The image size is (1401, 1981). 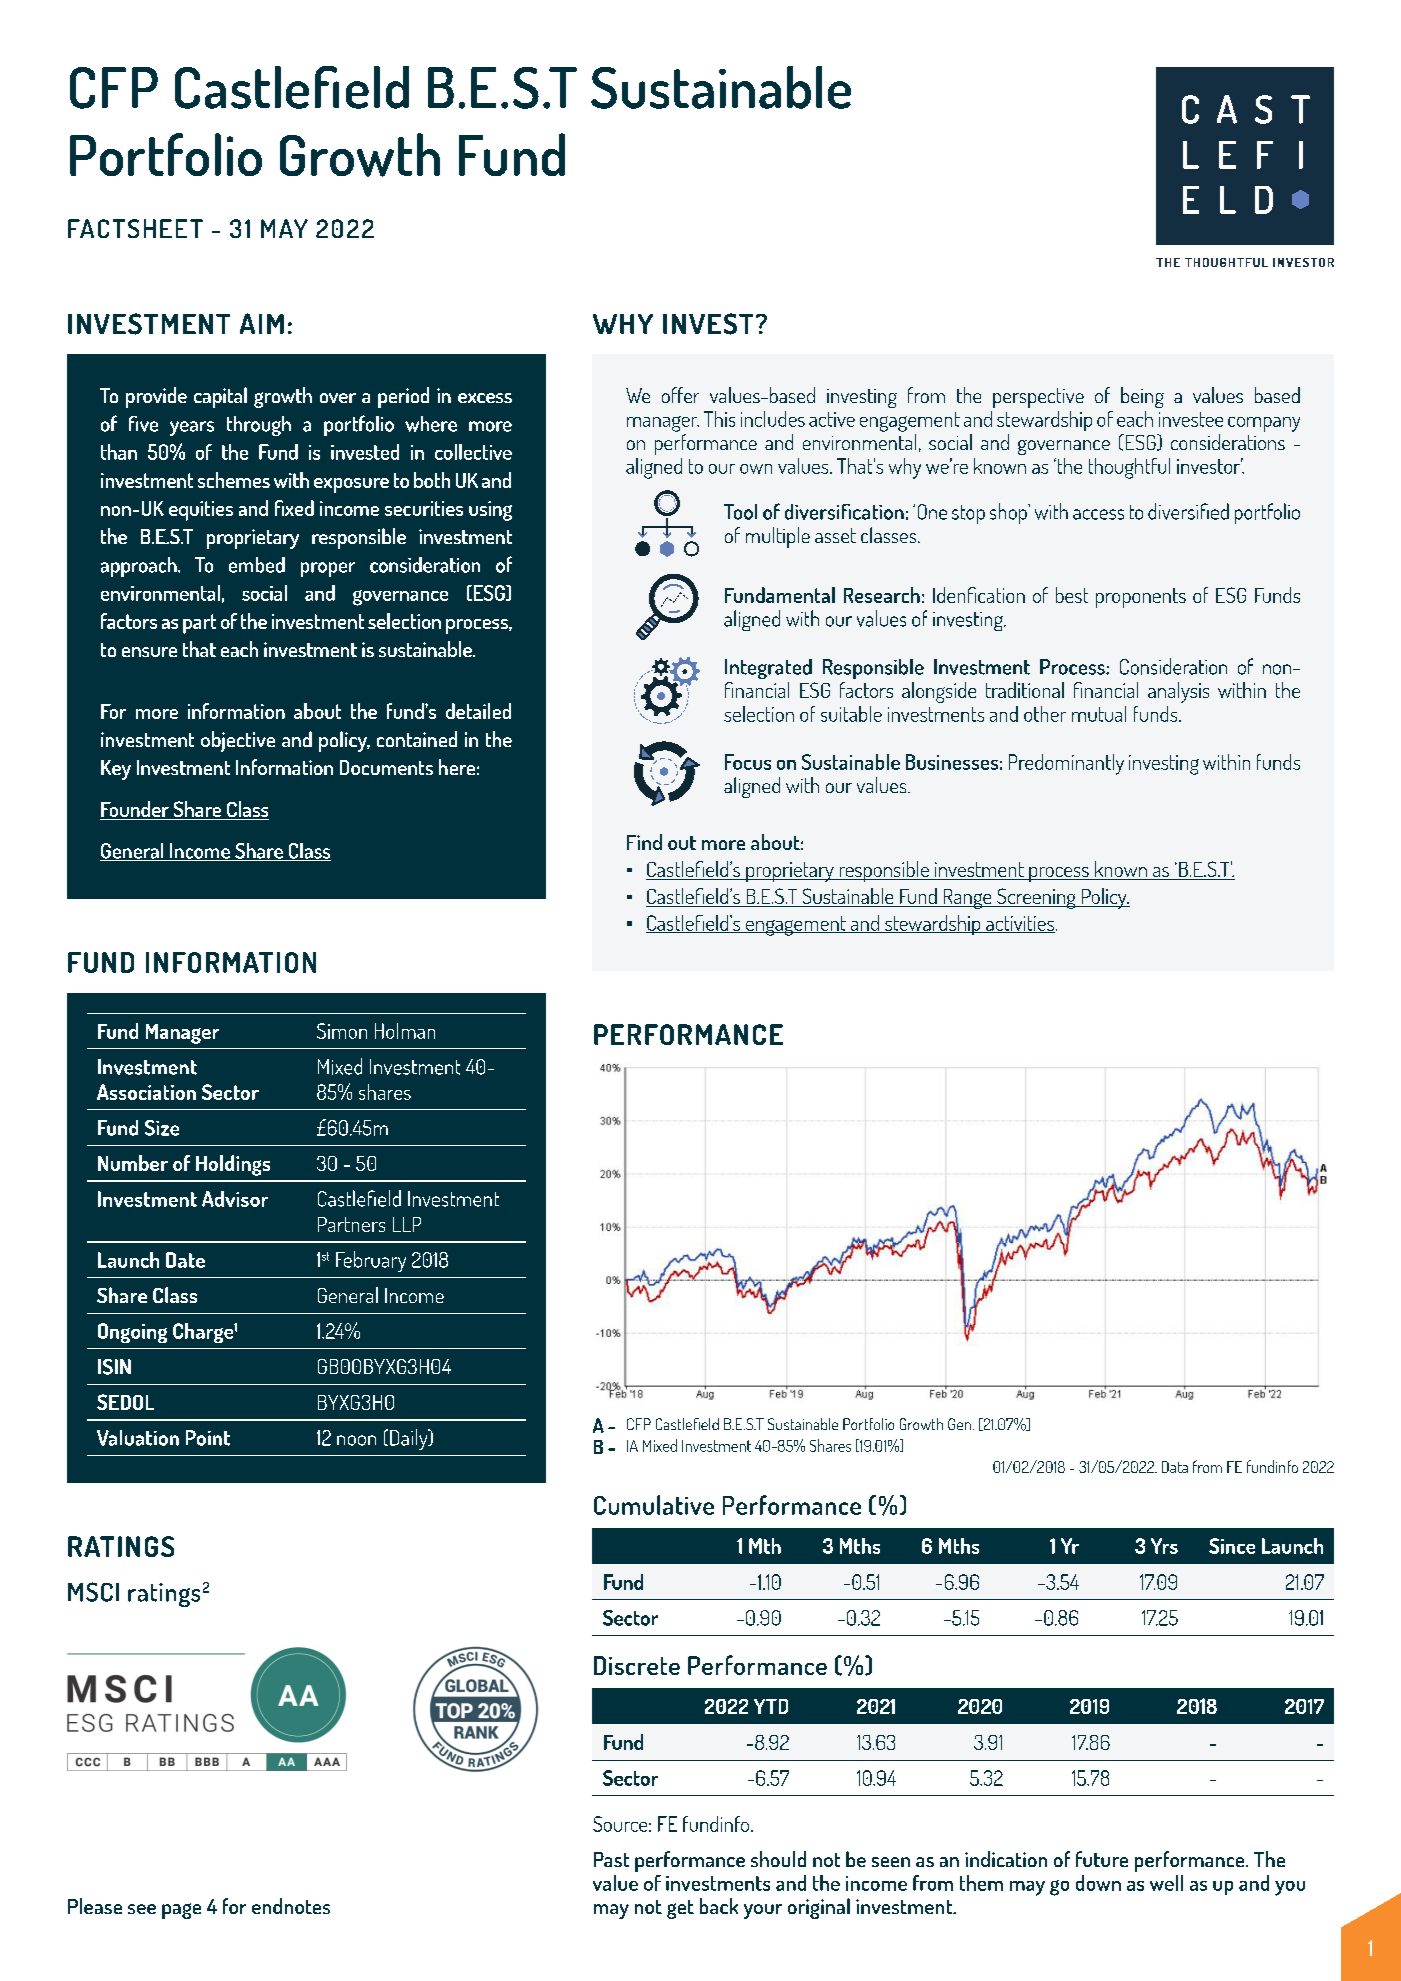 What do you see at coordinates (680, 395) in the page?
I see `offer` at bounding box center [680, 395].
